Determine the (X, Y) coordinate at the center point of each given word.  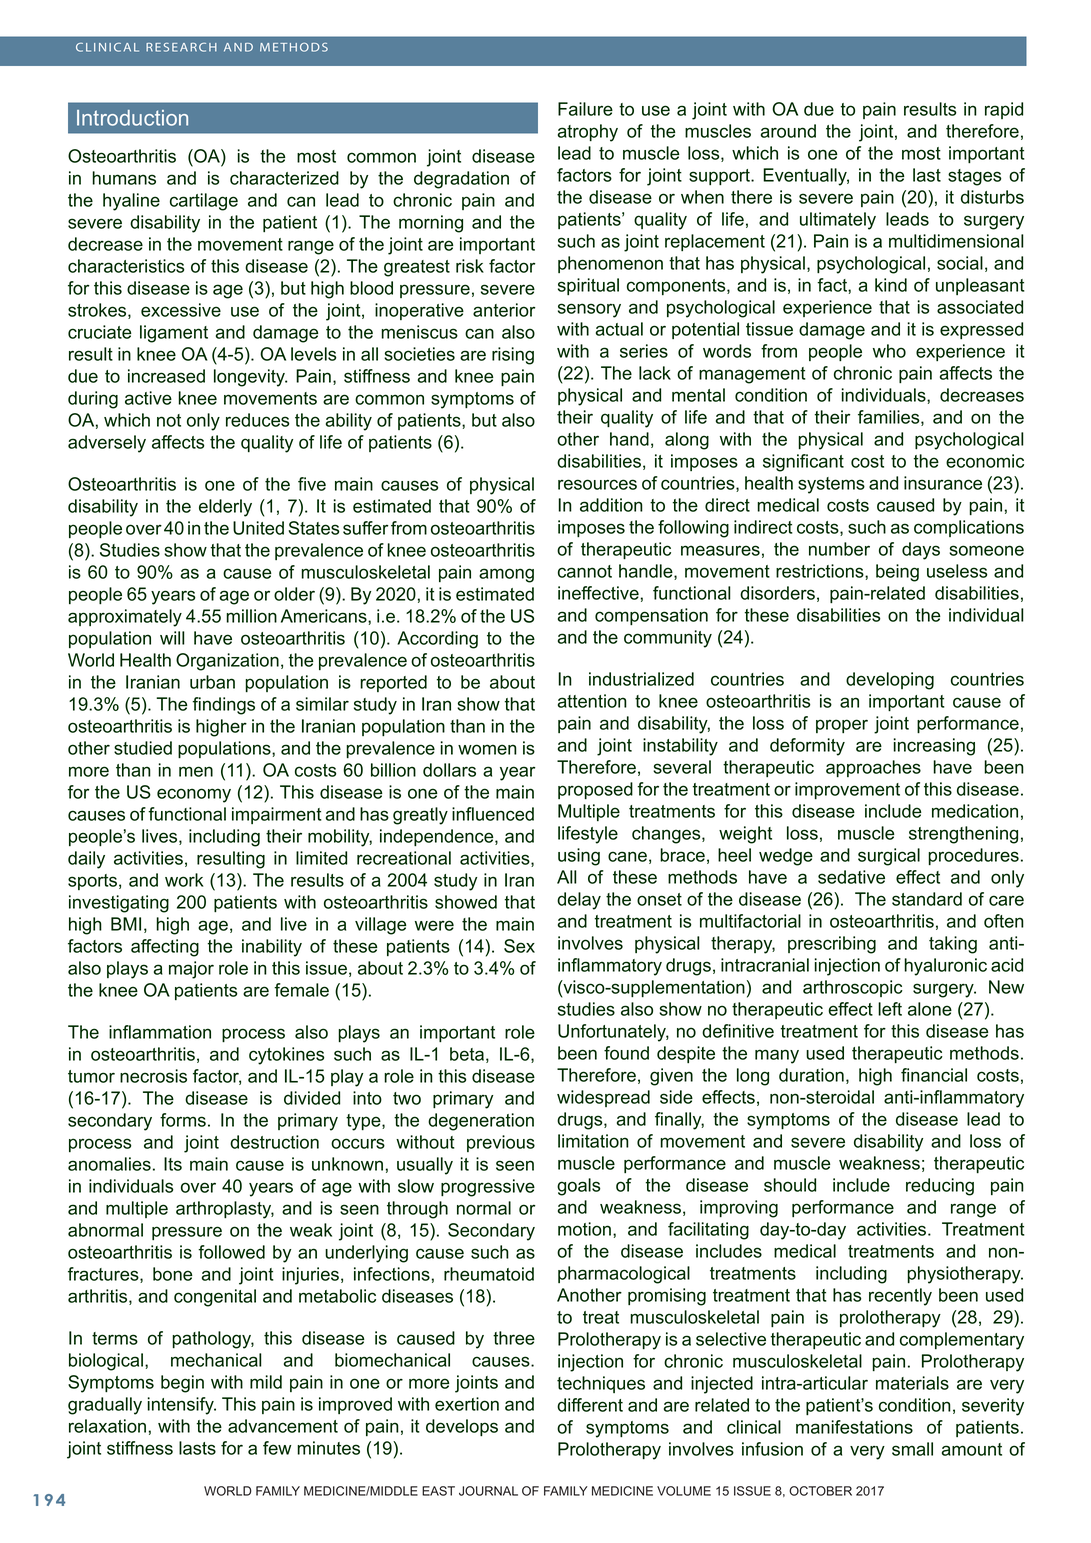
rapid (1004, 110)
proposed (595, 790)
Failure (585, 109)
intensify (182, 1406)
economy (194, 795)
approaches (873, 768)
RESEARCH (181, 47)
